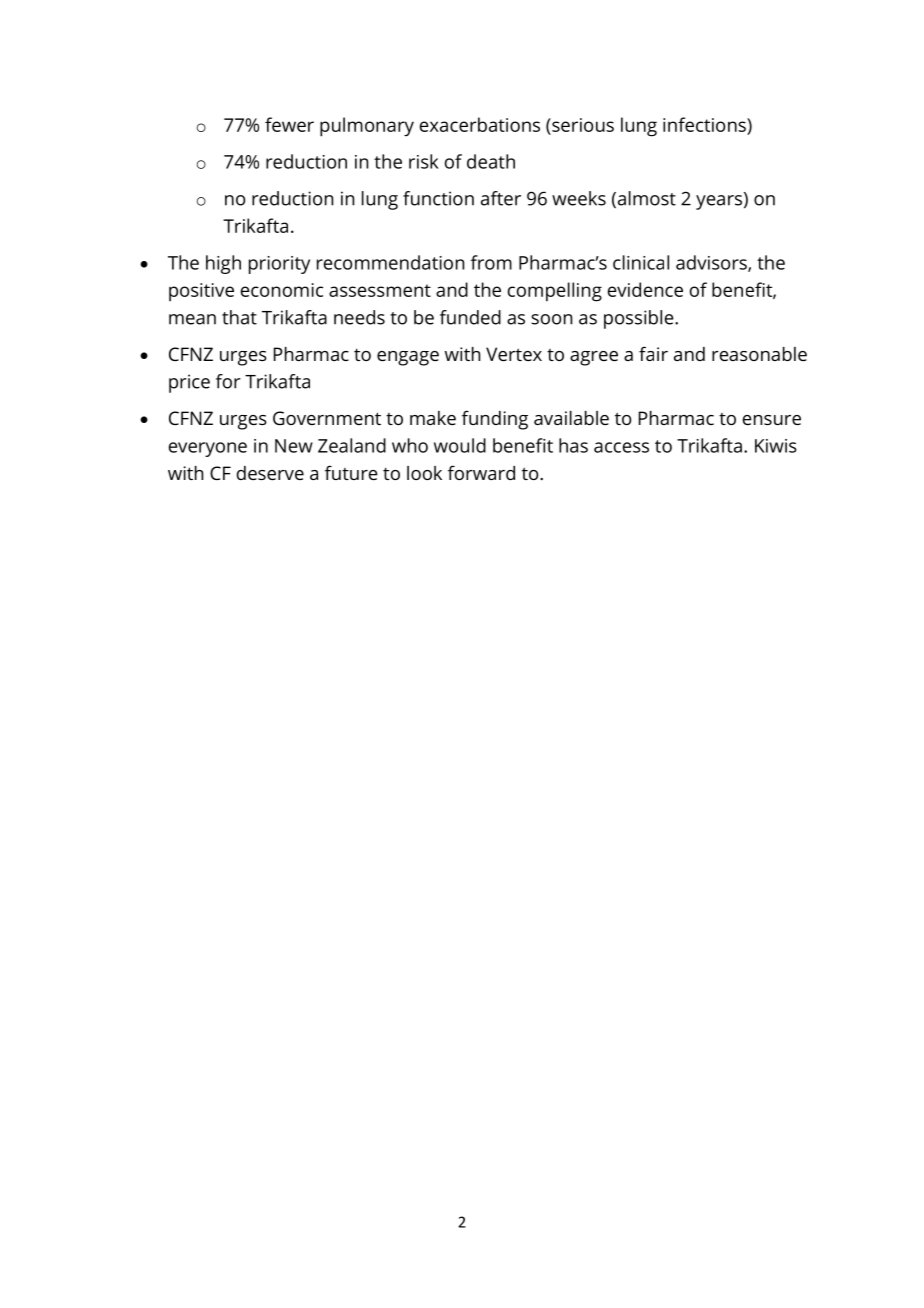 This page has width=924, height=1308. What do you see at coordinates (270, 473) in the page?
I see `deserve` at bounding box center [270, 473].
